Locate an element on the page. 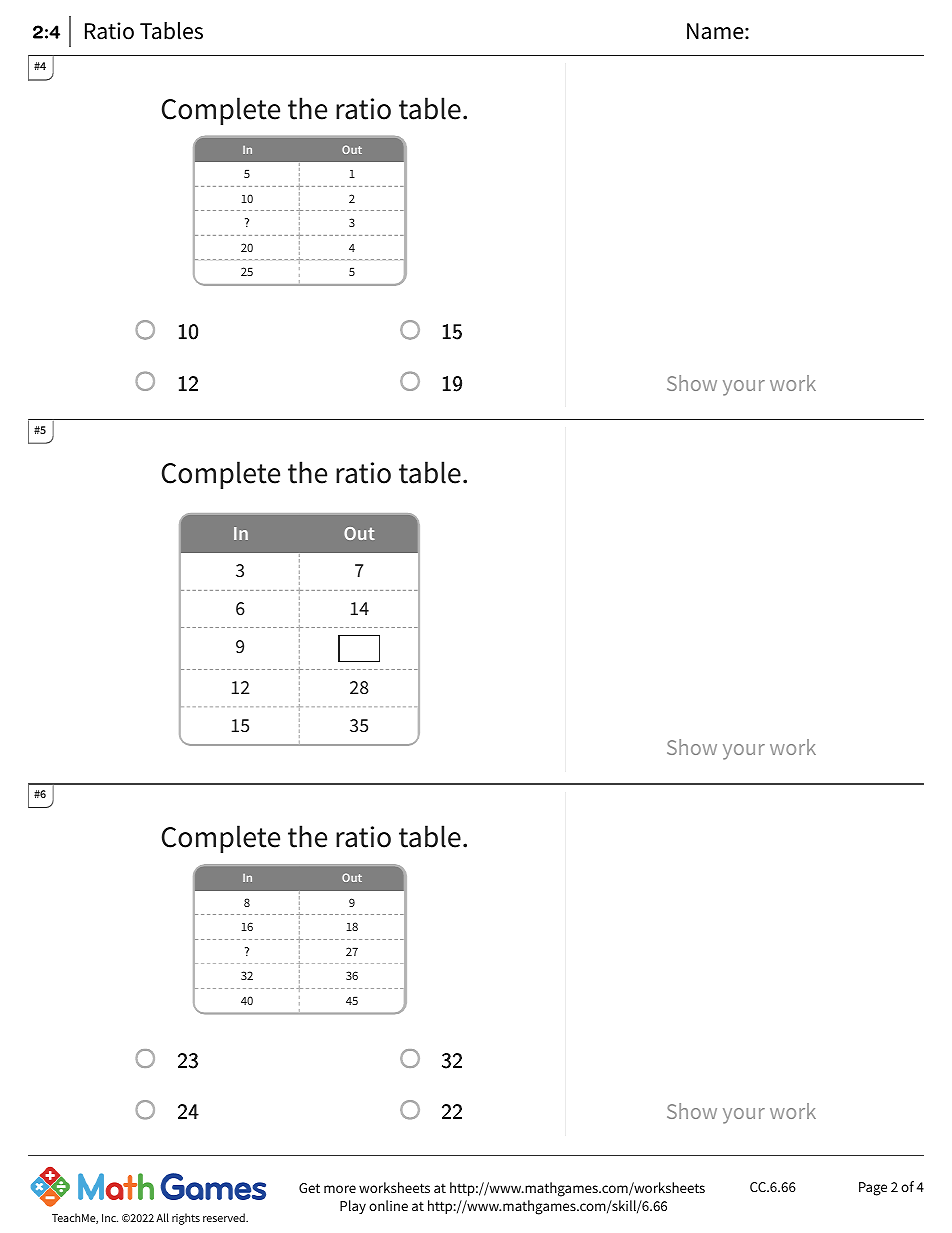  All is located at coordinates (162, 1217).
